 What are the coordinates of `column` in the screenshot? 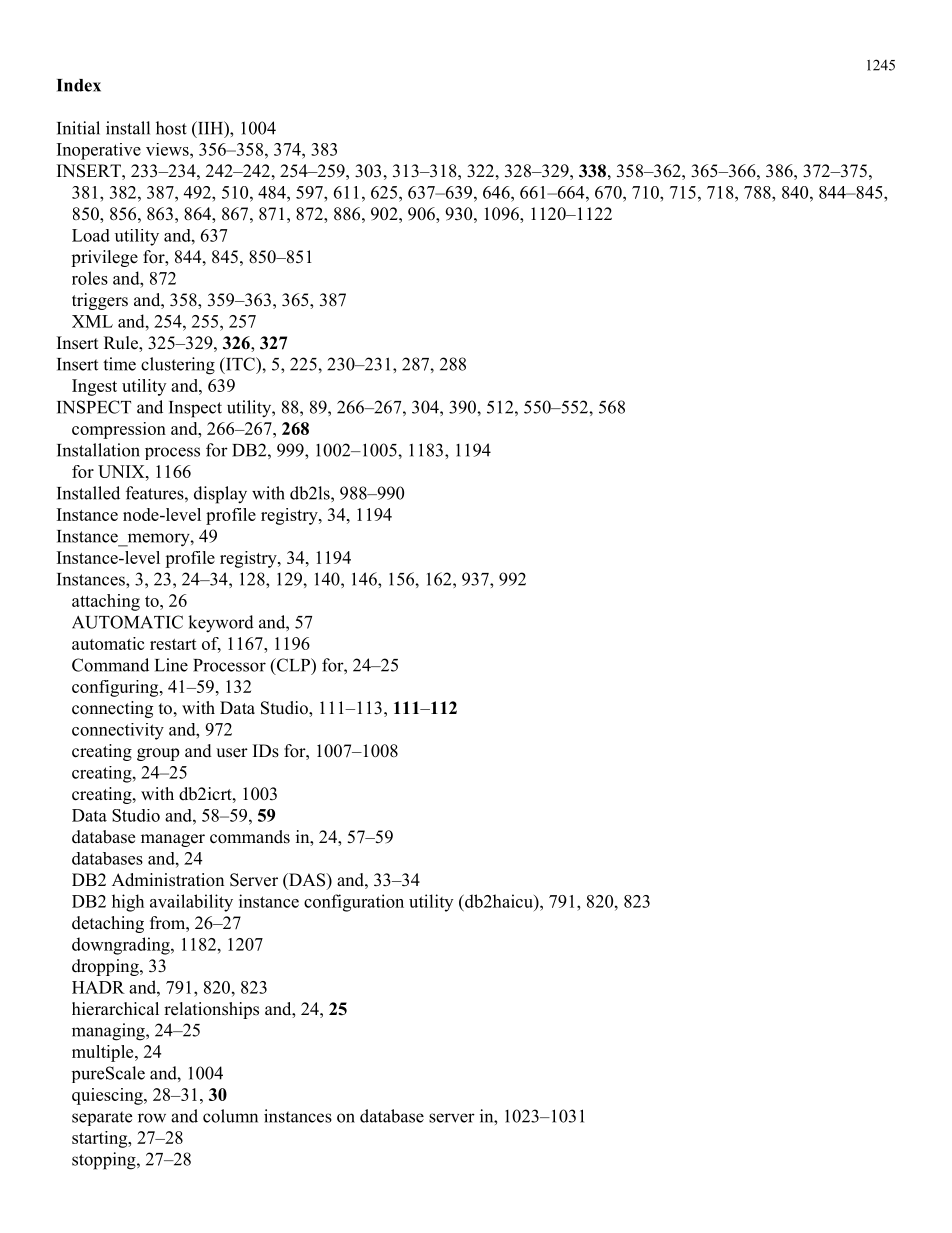 It's located at (230, 1116).
